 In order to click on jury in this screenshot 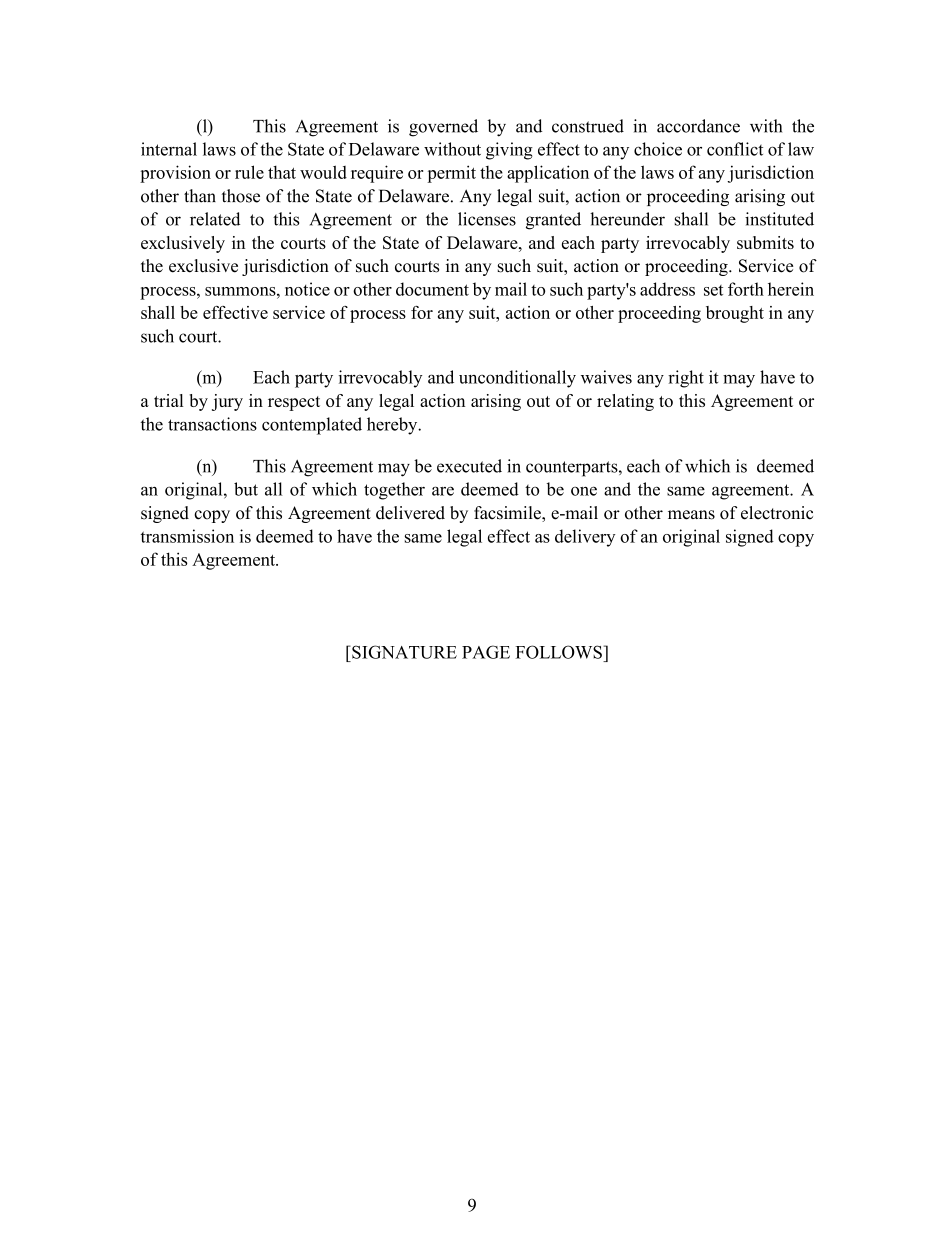, I will do `click(227, 402)`.
